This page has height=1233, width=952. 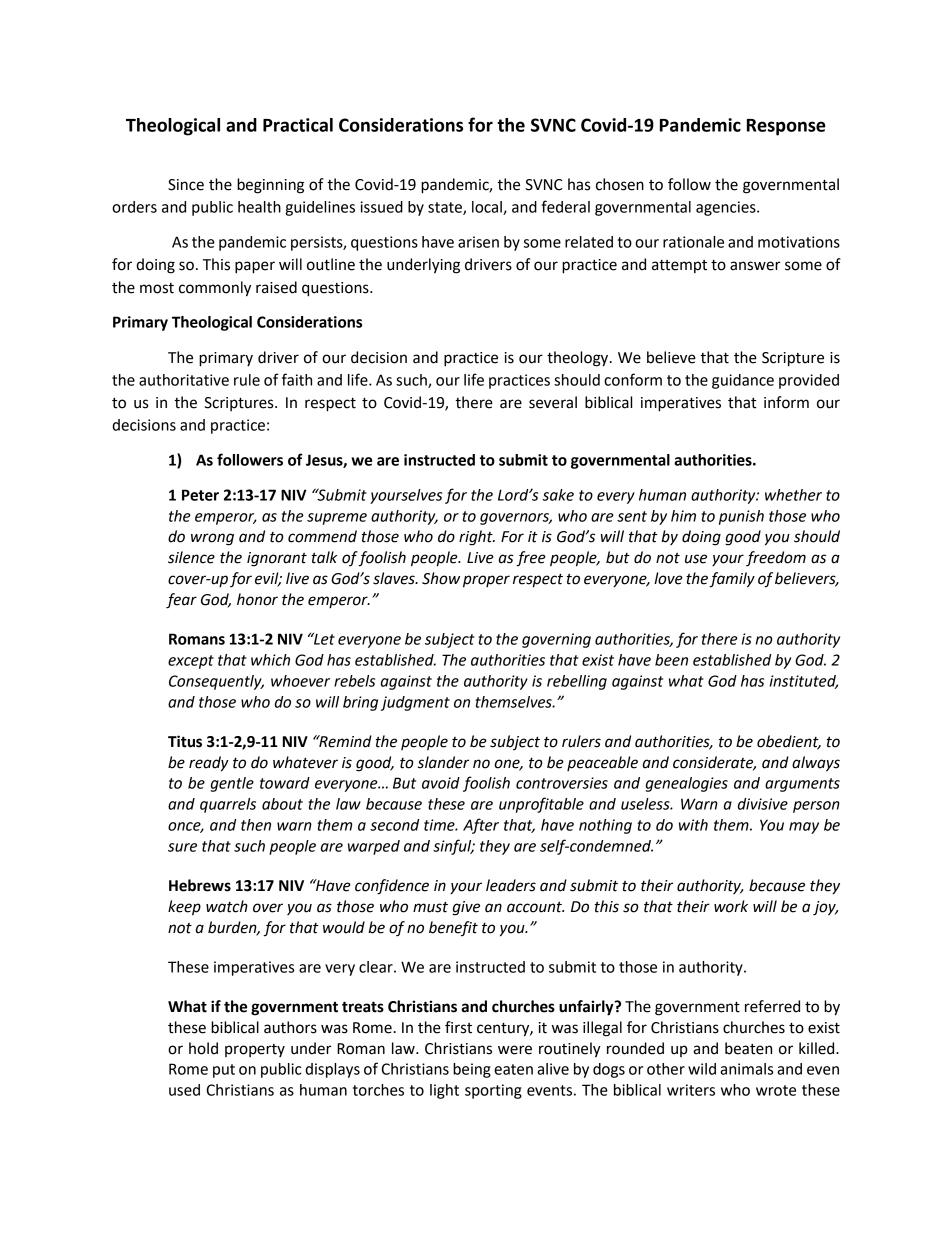 I want to click on local, so click(x=488, y=208).
